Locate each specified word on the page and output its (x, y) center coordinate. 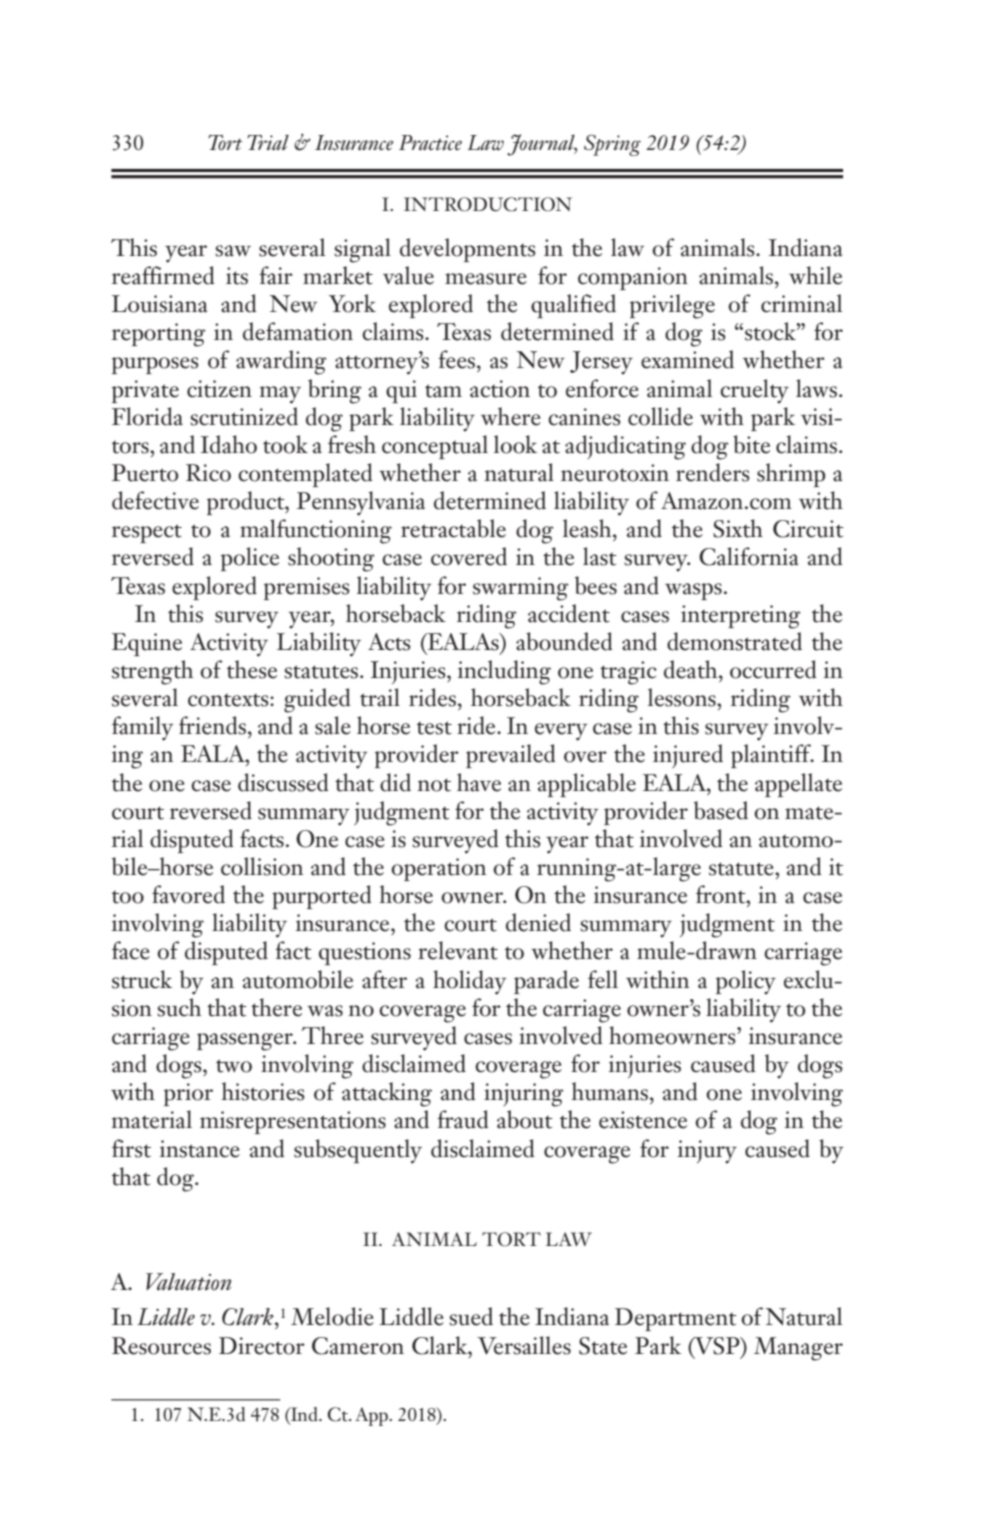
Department (676, 1319)
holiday (469, 982)
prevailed (510, 756)
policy (746, 982)
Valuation (188, 1282)
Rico (208, 473)
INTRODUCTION (488, 204)
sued (471, 1316)
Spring (612, 145)
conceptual (435, 447)
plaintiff (772, 756)
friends (212, 725)
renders (713, 472)
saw (233, 251)
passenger (246, 1042)
